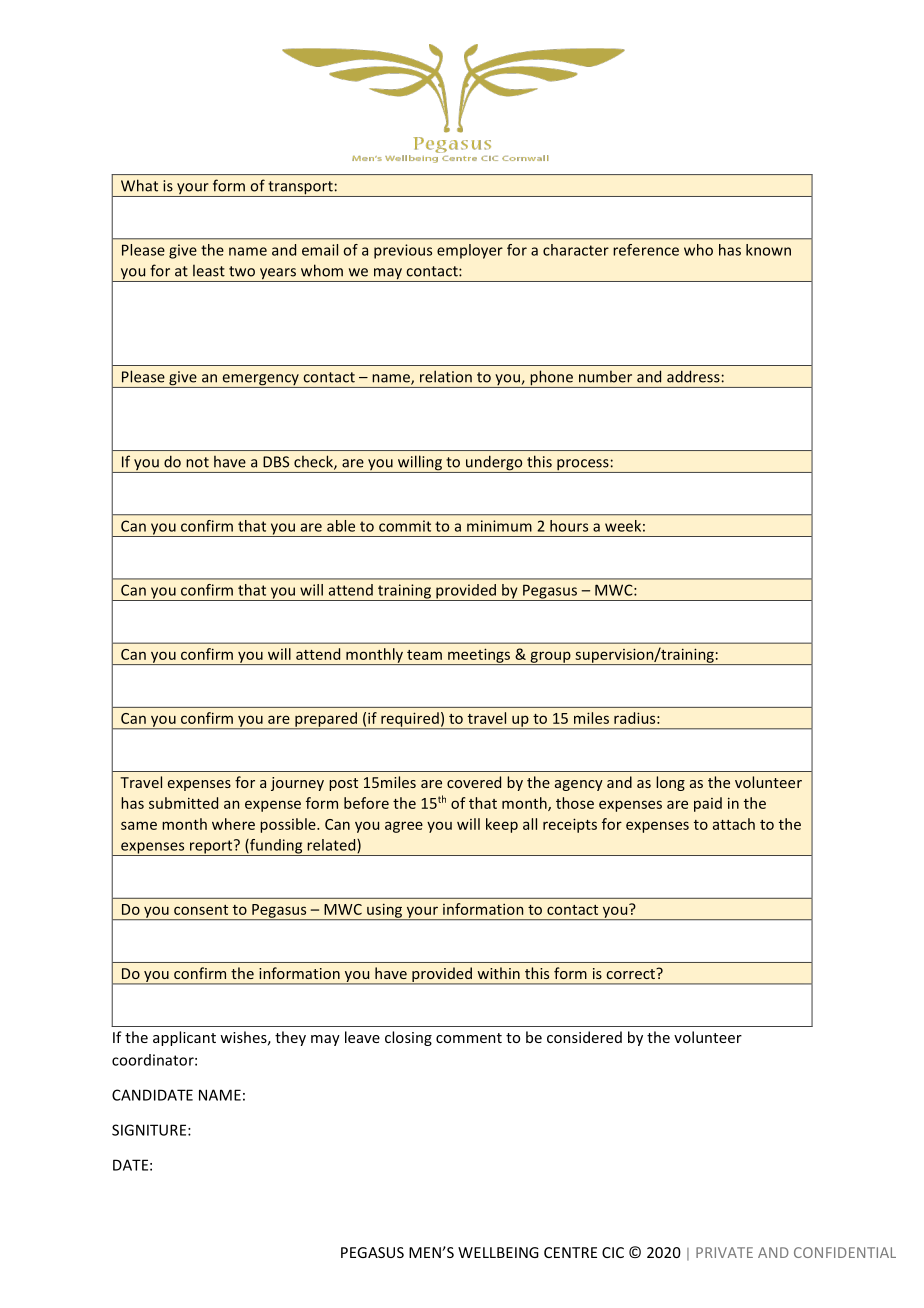 This screenshot has width=924, height=1308. Describe the element at coordinates (184, 1038) in the screenshot. I see `applicant` at that location.
